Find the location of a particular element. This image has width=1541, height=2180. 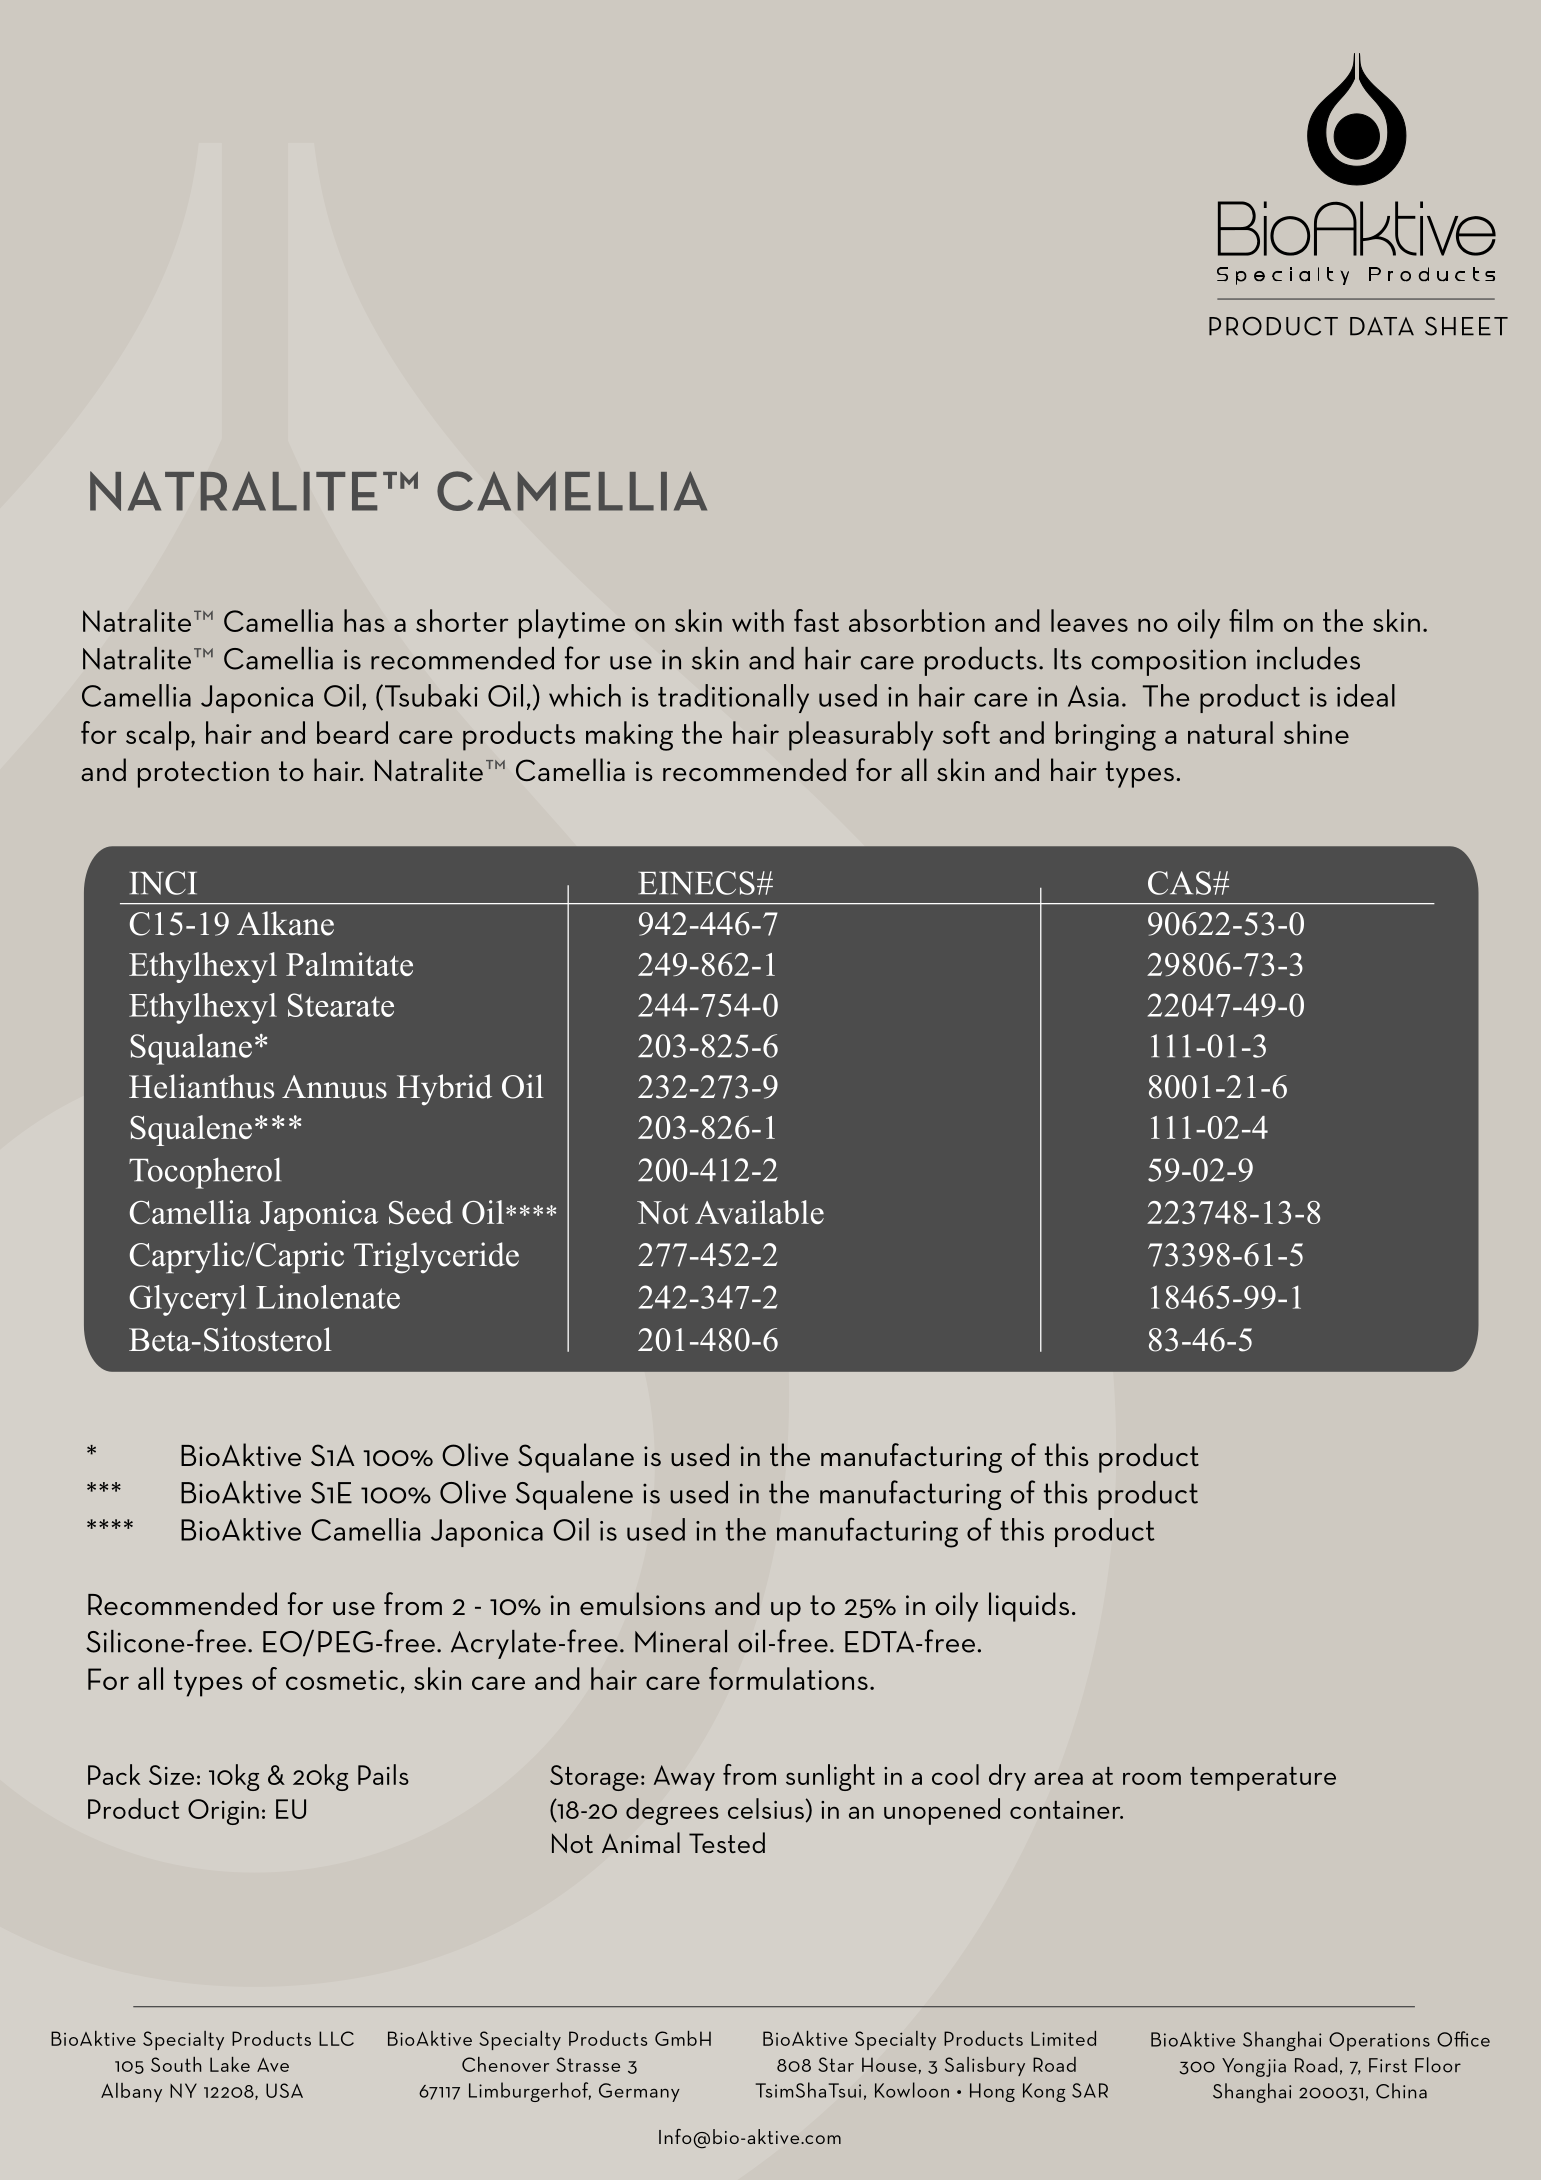

Lake is located at coordinates (230, 2064).
